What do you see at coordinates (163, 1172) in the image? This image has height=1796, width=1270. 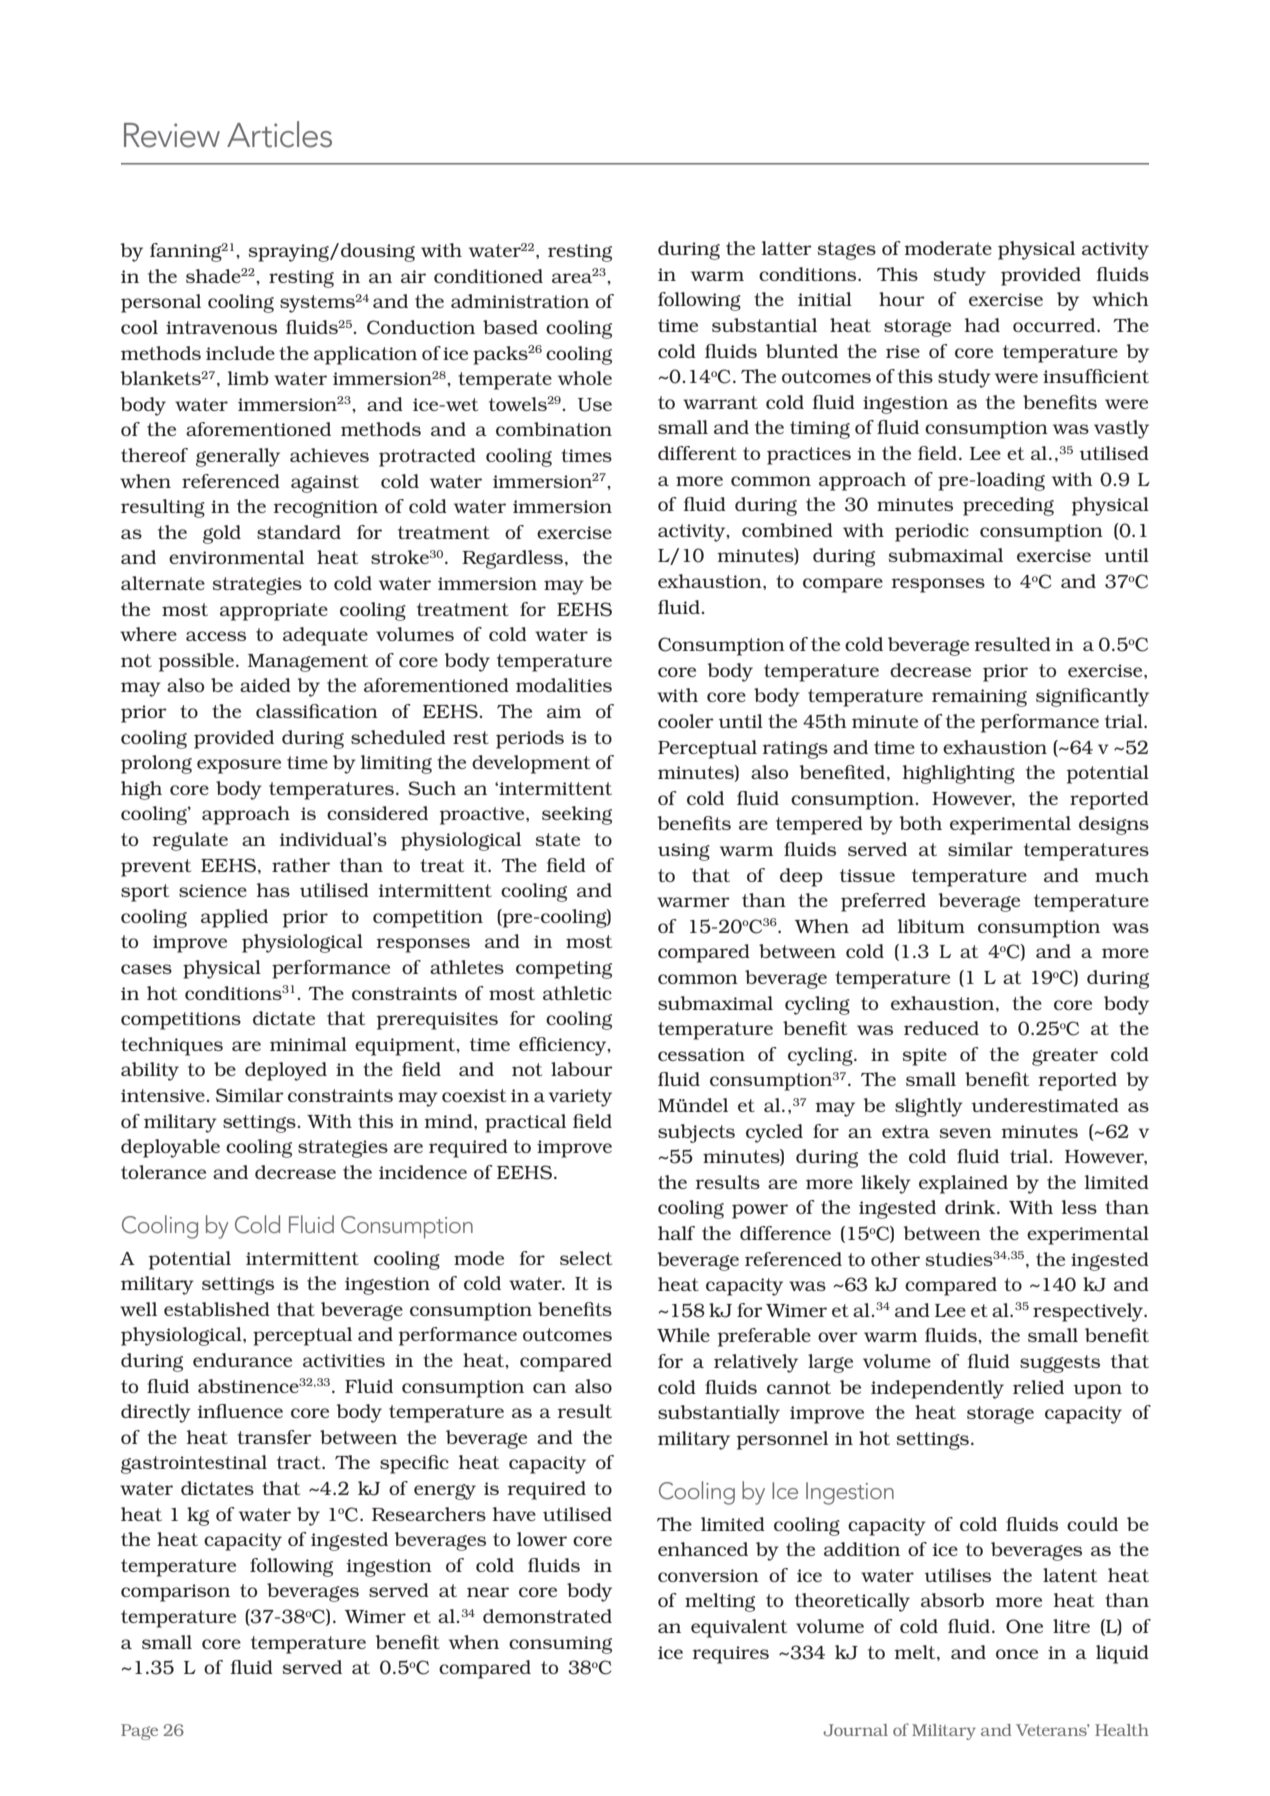 I see `tolerance` at bounding box center [163, 1172].
